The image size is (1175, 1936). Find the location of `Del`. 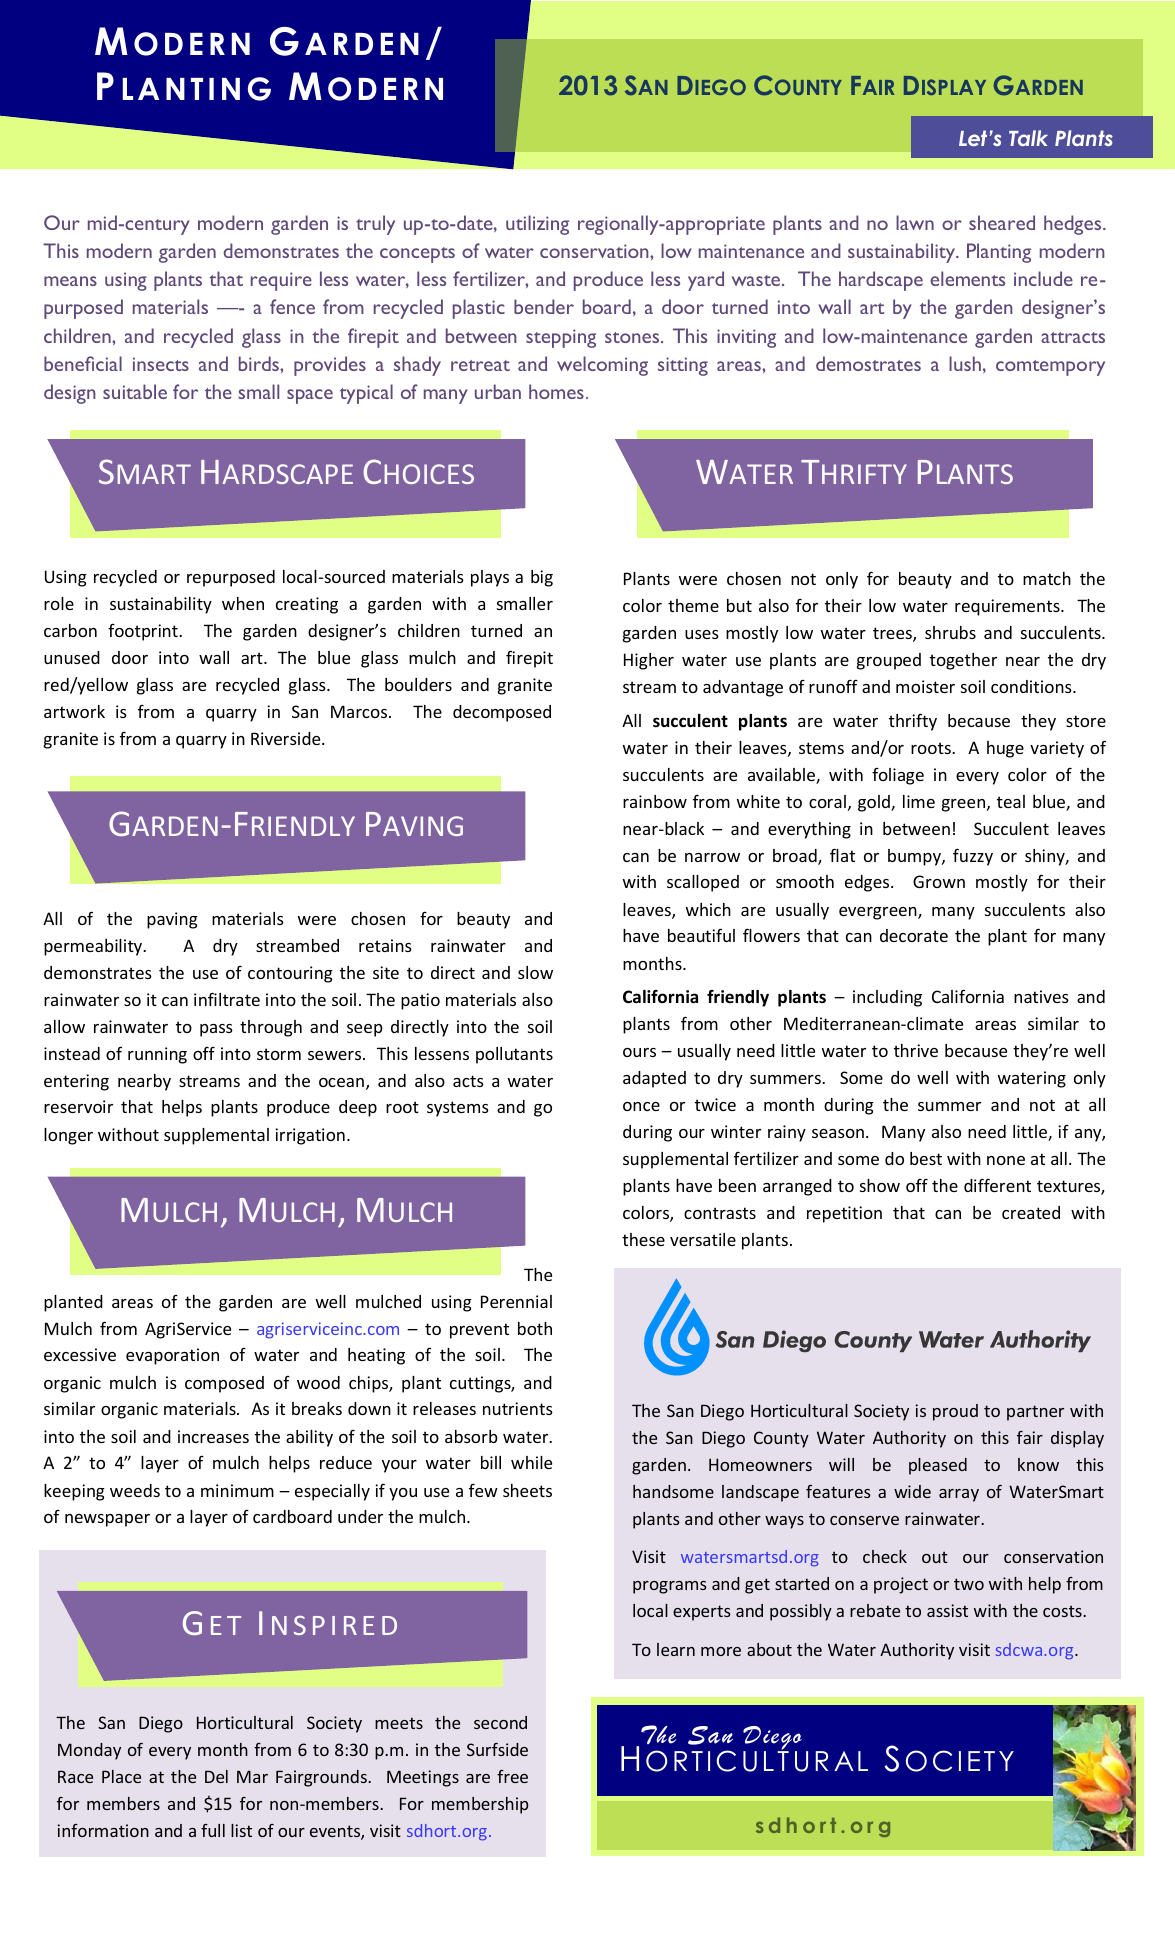

Del is located at coordinates (216, 1776).
